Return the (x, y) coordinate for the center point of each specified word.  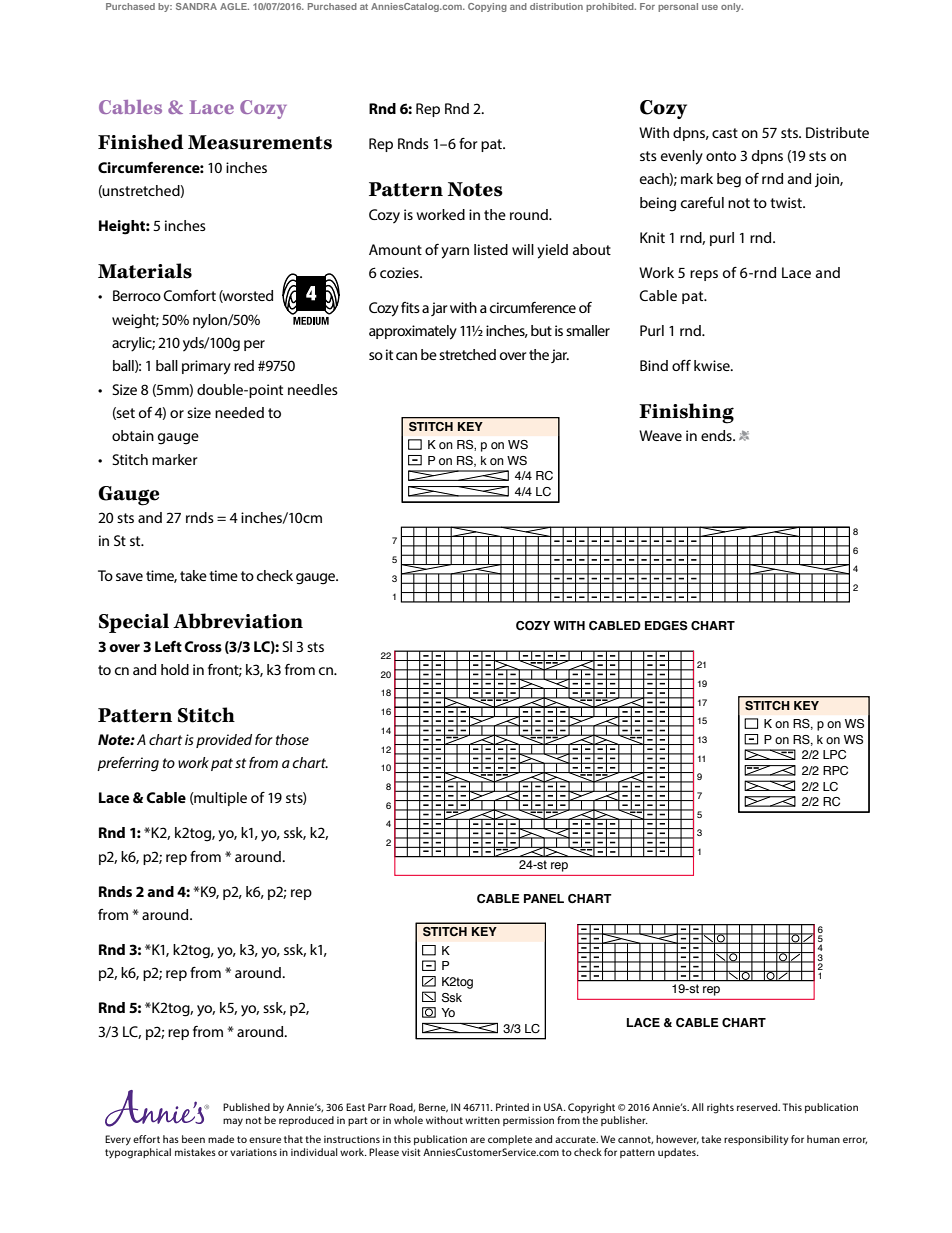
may (233, 1122)
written (482, 1120)
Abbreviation (238, 621)
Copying (487, 7)
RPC (835, 770)
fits (410, 307)
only (732, 7)
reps (704, 275)
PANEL (544, 898)
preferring (128, 764)
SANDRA (196, 6)
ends (717, 435)
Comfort (189, 295)
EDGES (666, 626)
